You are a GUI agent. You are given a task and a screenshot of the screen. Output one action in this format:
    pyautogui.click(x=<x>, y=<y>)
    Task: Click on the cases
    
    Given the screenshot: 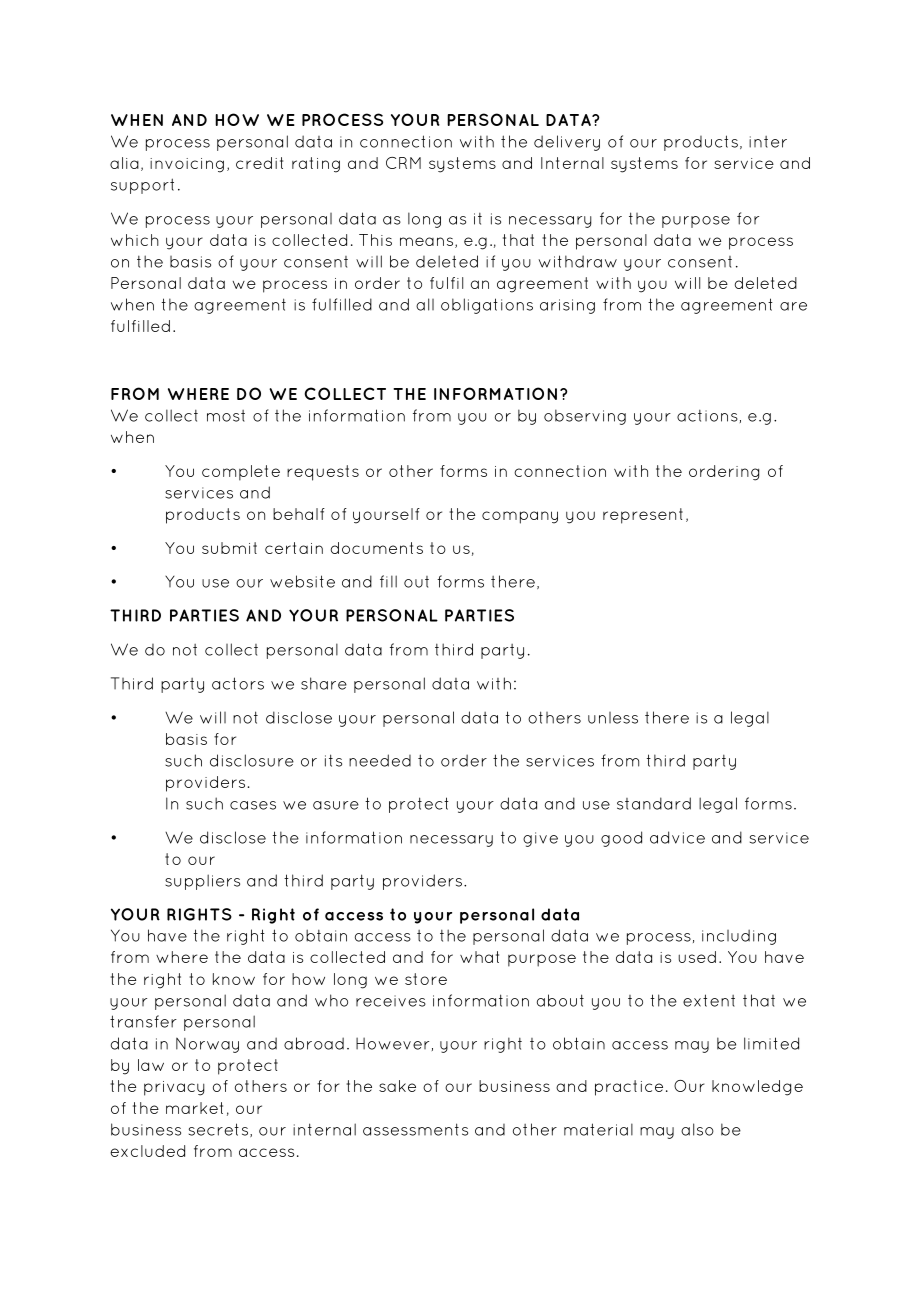 What is the action you would take?
    pyautogui.click(x=253, y=805)
